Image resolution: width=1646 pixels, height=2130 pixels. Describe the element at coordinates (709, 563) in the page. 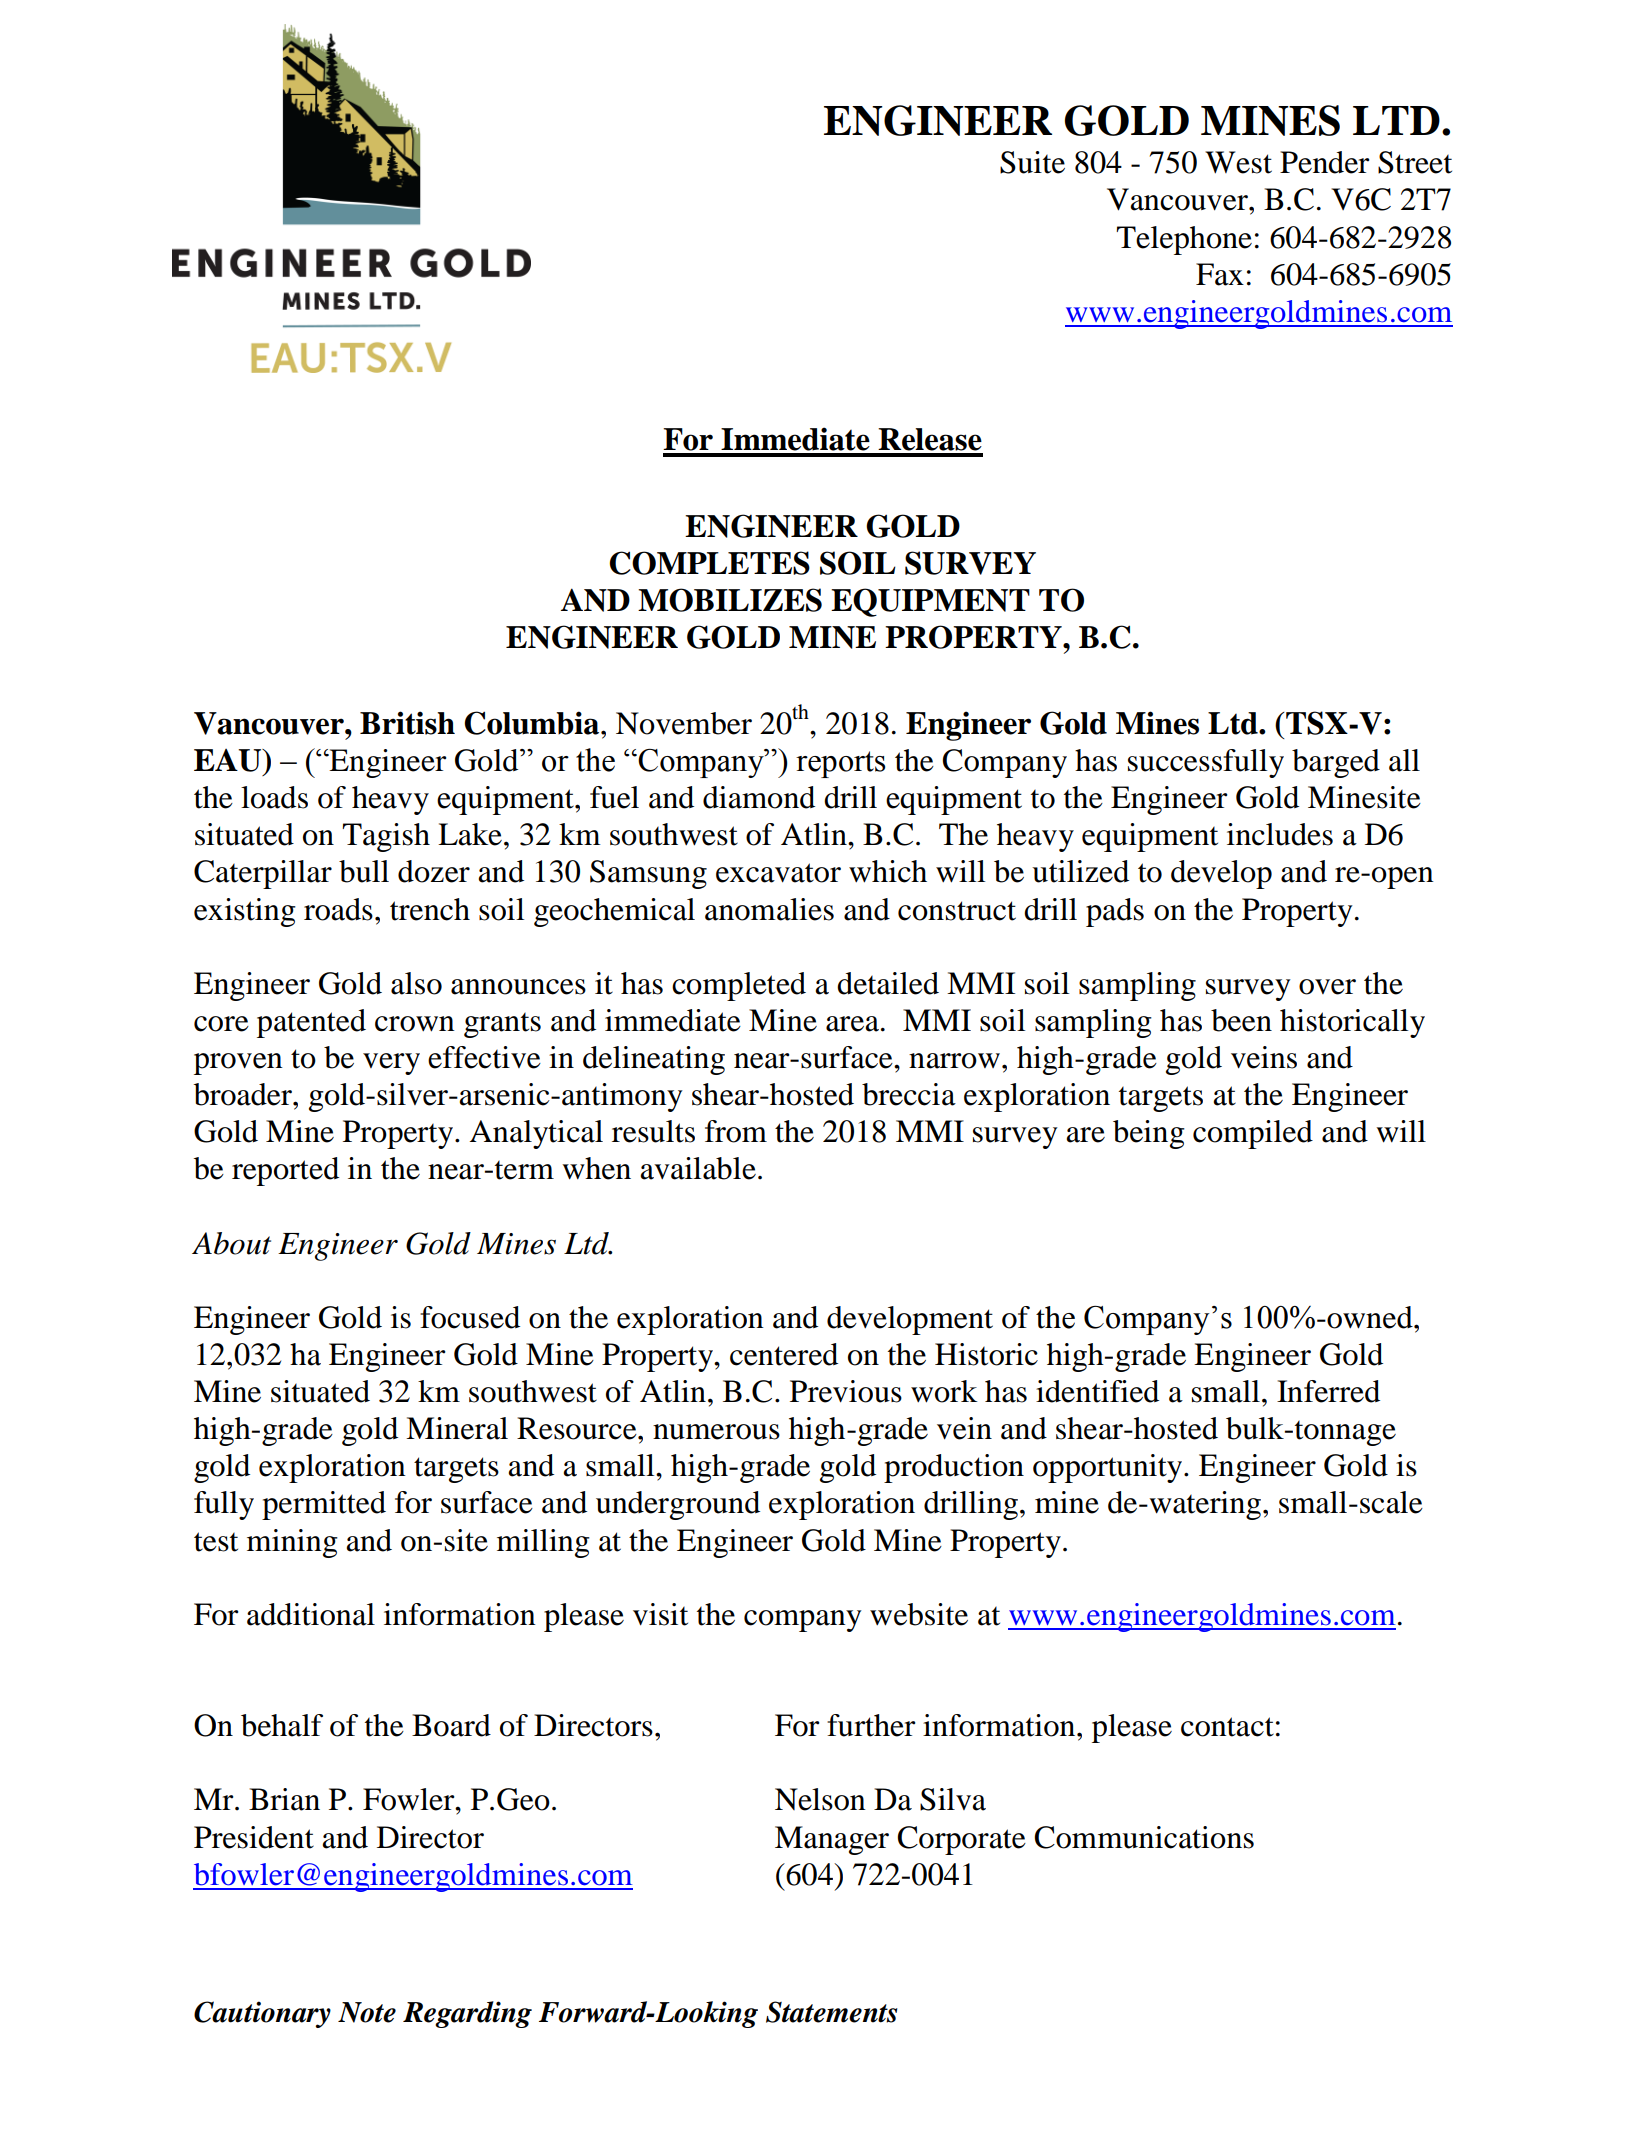

I see `COMPLETES` at that location.
